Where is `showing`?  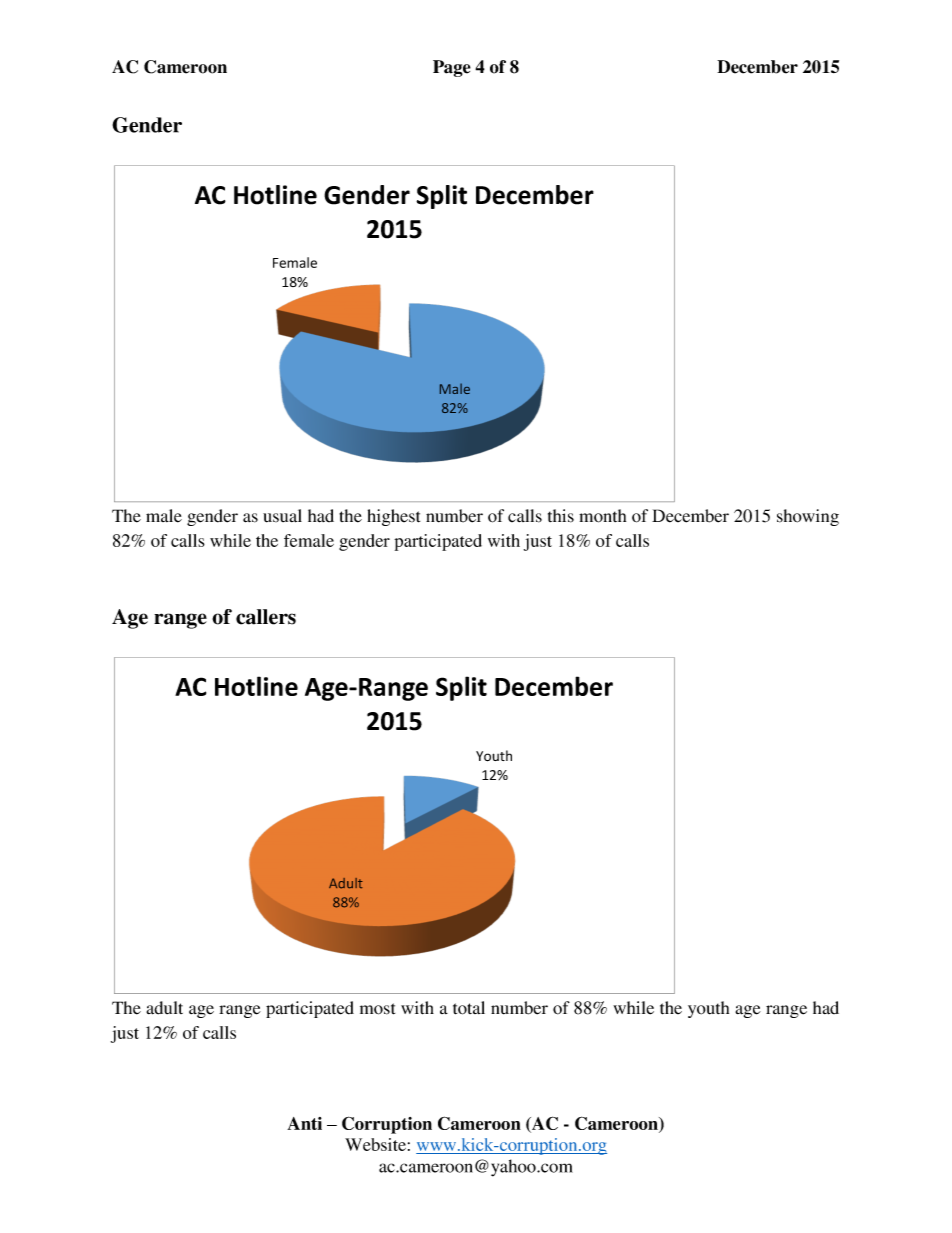
showing is located at coordinates (808, 517).
